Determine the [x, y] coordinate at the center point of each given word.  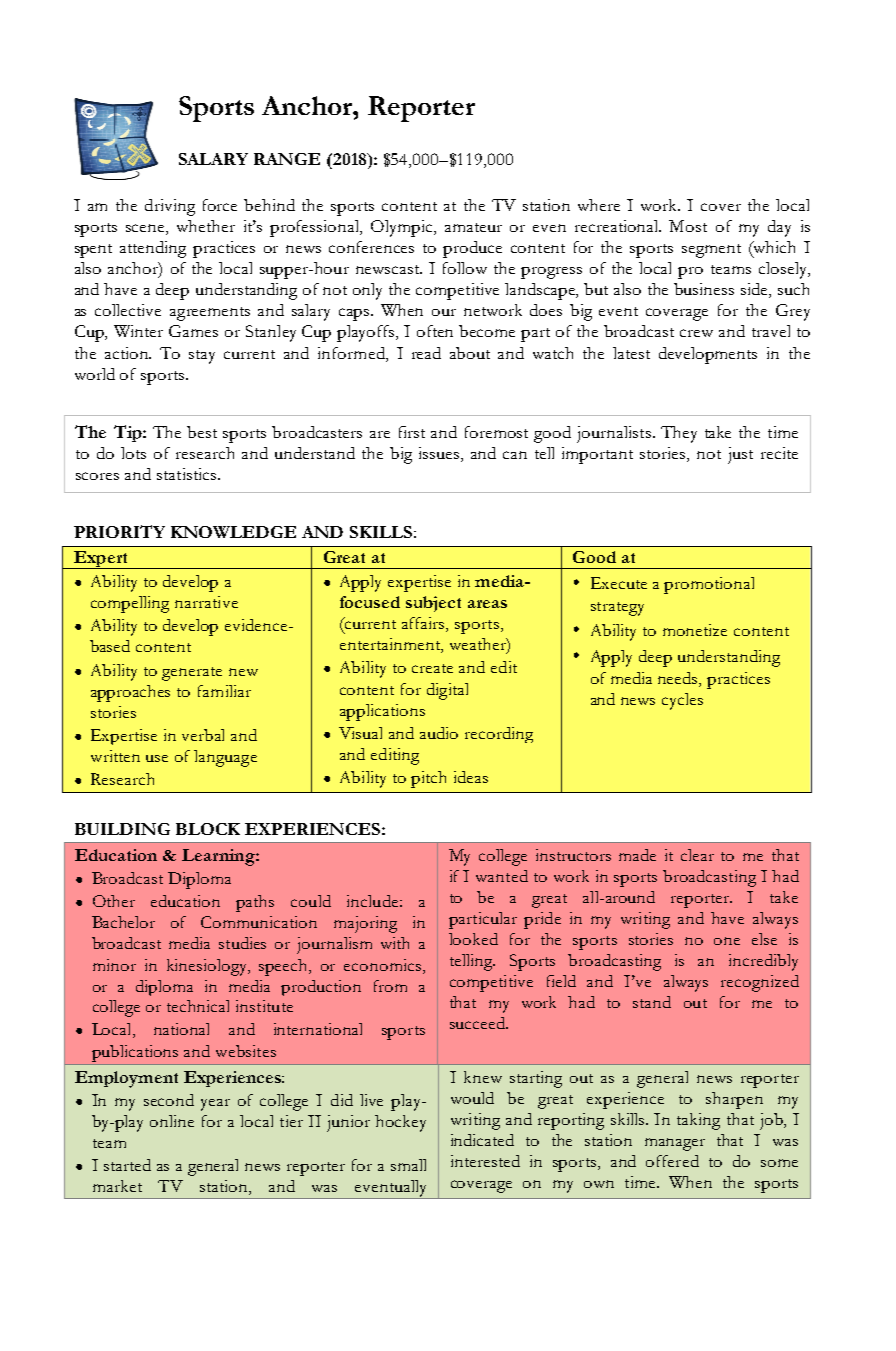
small [408, 1165]
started [127, 1165]
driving [170, 207]
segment [711, 251]
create [432, 668]
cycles [682, 701]
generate [192, 674]
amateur [473, 227]
